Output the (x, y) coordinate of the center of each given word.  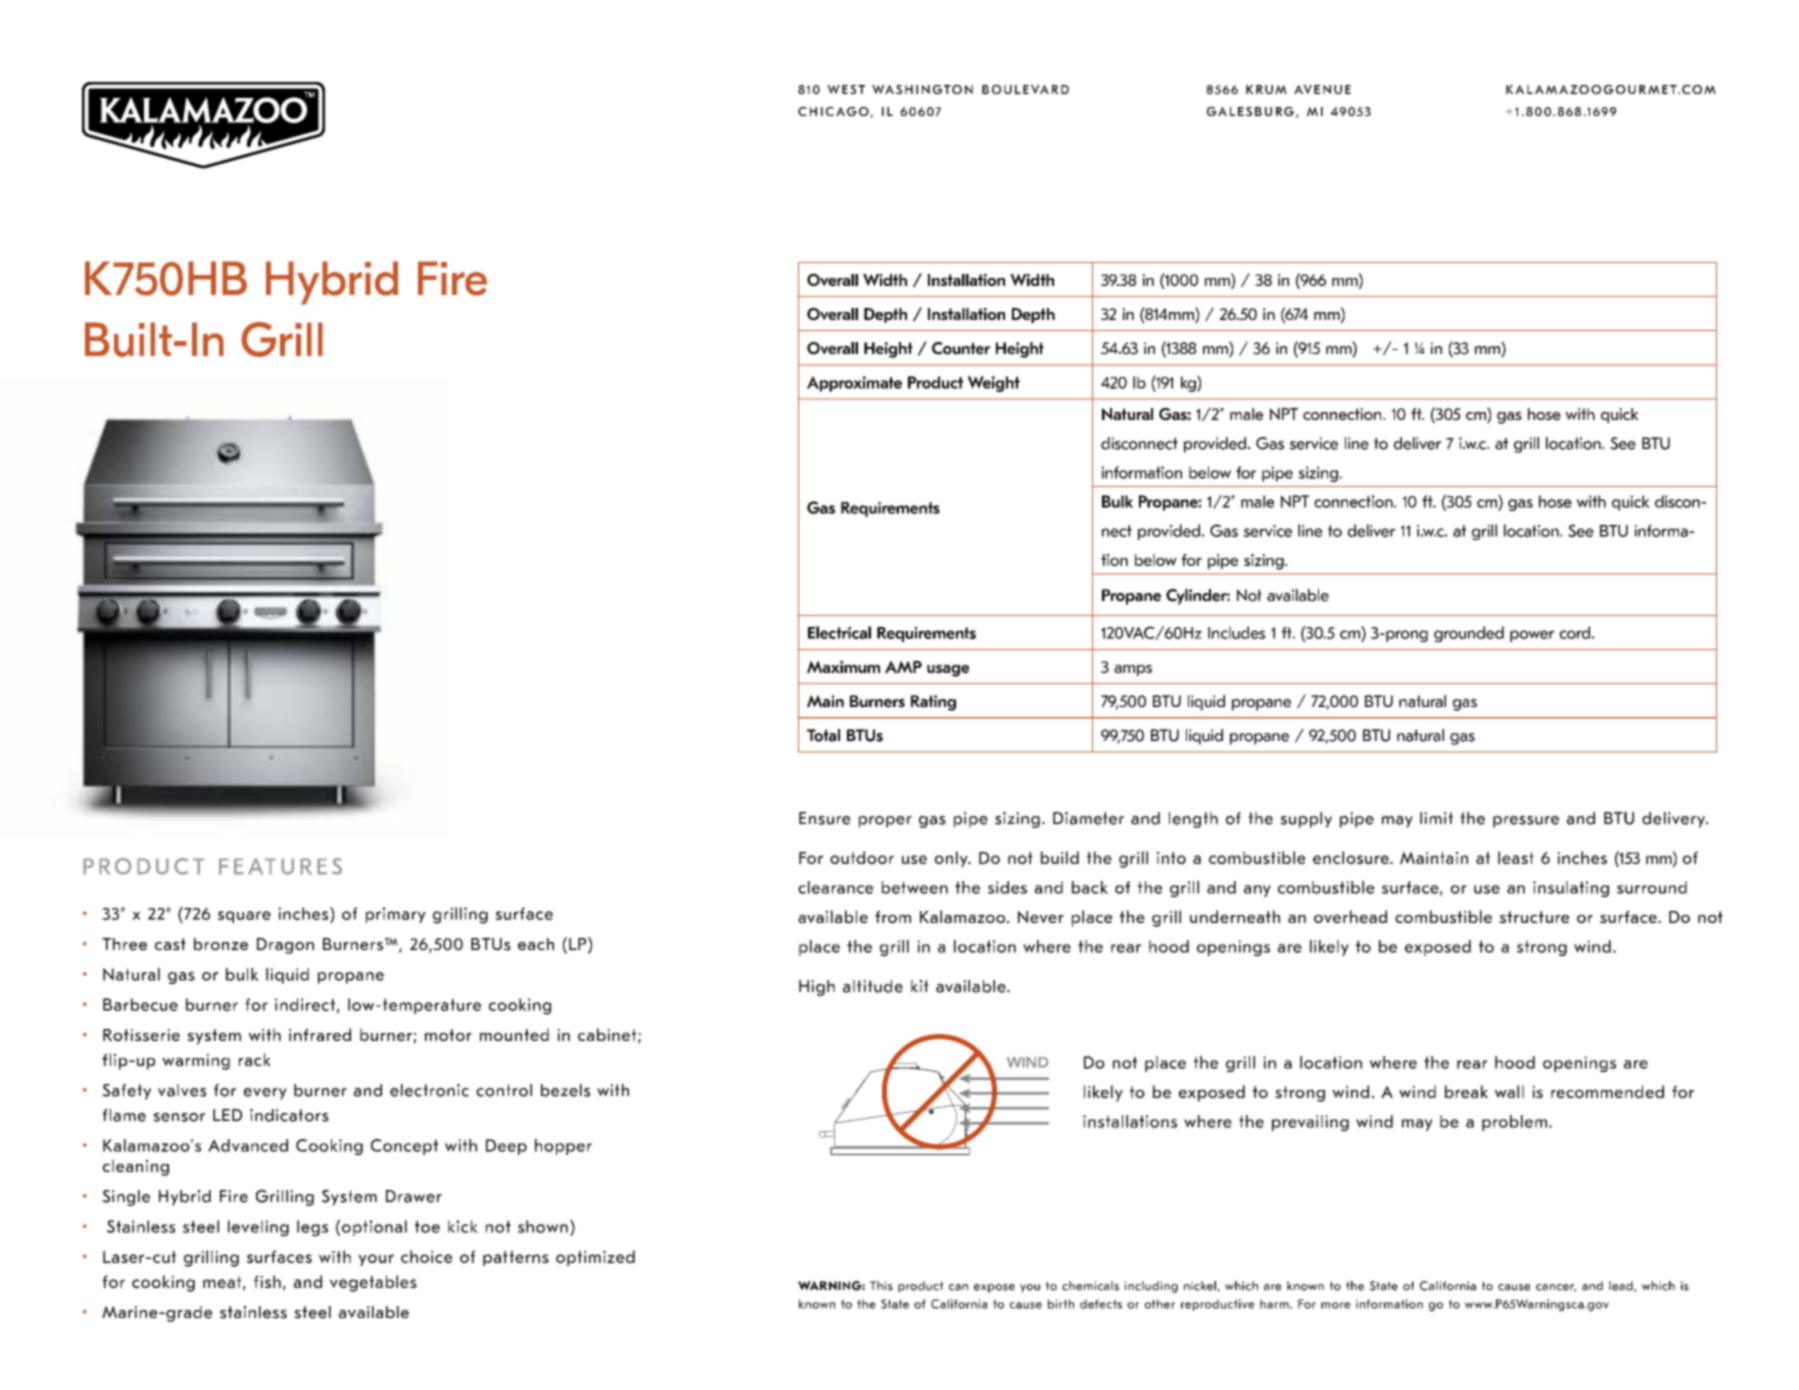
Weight (994, 384)
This (881, 1286)
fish (267, 1281)
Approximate (854, 384)
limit (1436, 818)
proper (885, 822)
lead (1622, 1286)
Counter (961, 348)
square (244, 917)
